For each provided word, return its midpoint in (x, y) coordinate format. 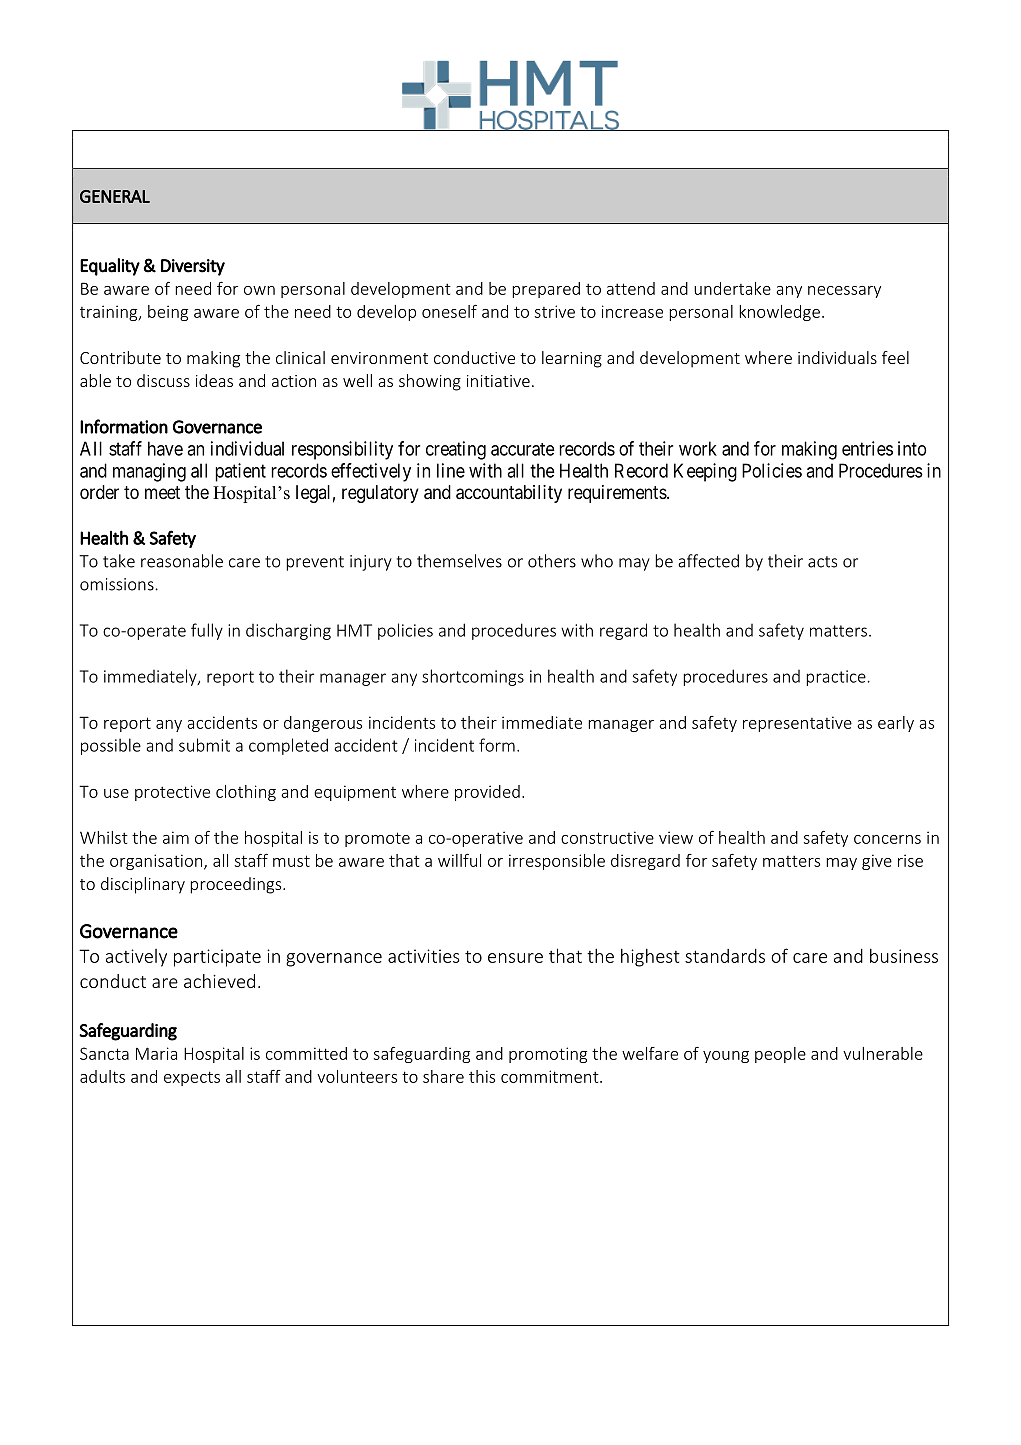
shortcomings (473, 677)
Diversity (193, 267)
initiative (498, 381)
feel (895, 357)
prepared (546, 290)
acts (822, 562)
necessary (844, 292)
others (552, 561)
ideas (214, 380)
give (877, 862)
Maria (156, 1053)
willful (459, 860)
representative (797, 724)
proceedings (237, 885)
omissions (118, 584)
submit (204, 745)
